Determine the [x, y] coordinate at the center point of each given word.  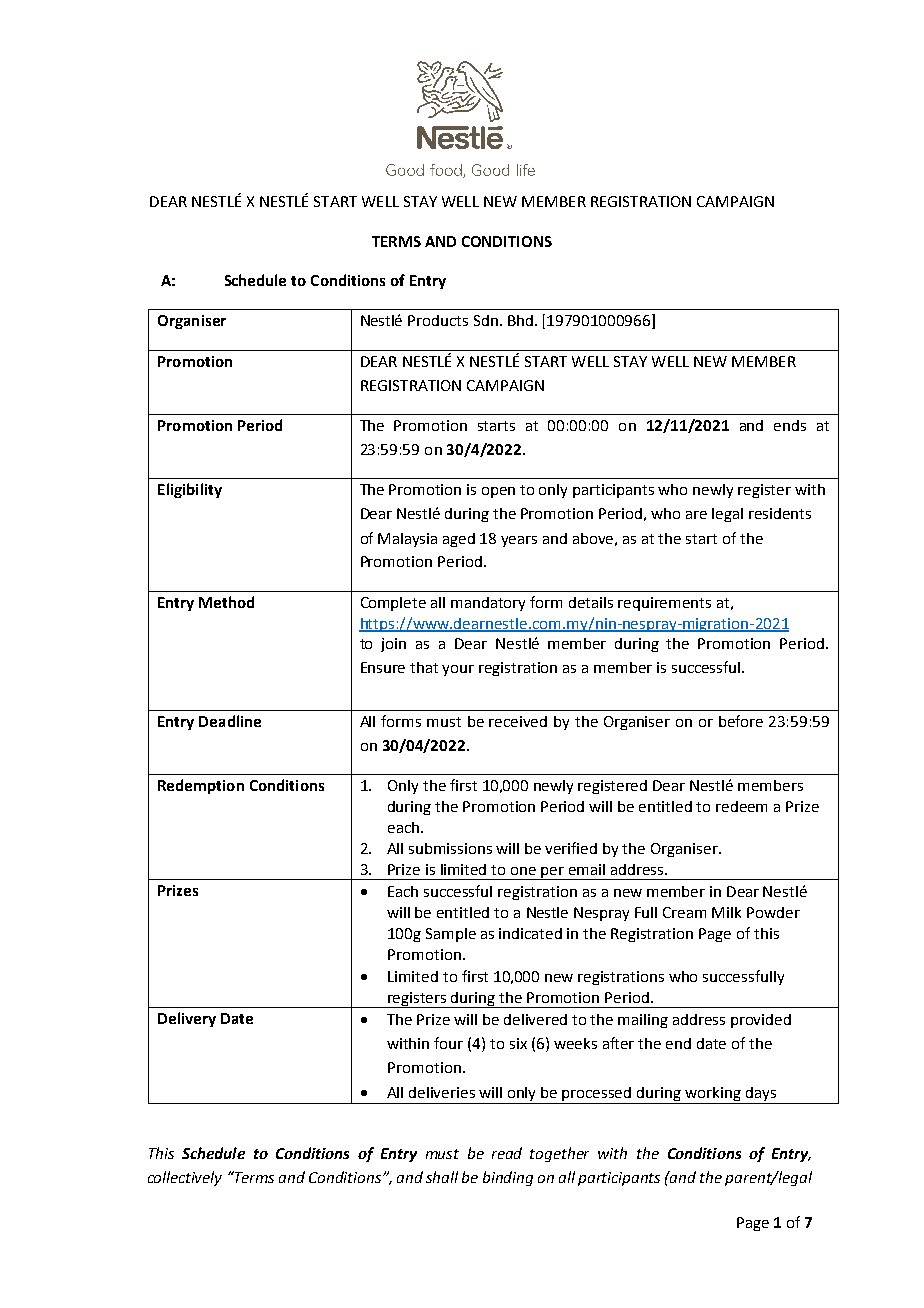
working [713, 1095]
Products [438, 320]
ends [790, 425]
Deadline [230, 721]
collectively [185, 1178]
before [741, 721]
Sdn [486, 320]
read [507, 1153]
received [518, 721]
